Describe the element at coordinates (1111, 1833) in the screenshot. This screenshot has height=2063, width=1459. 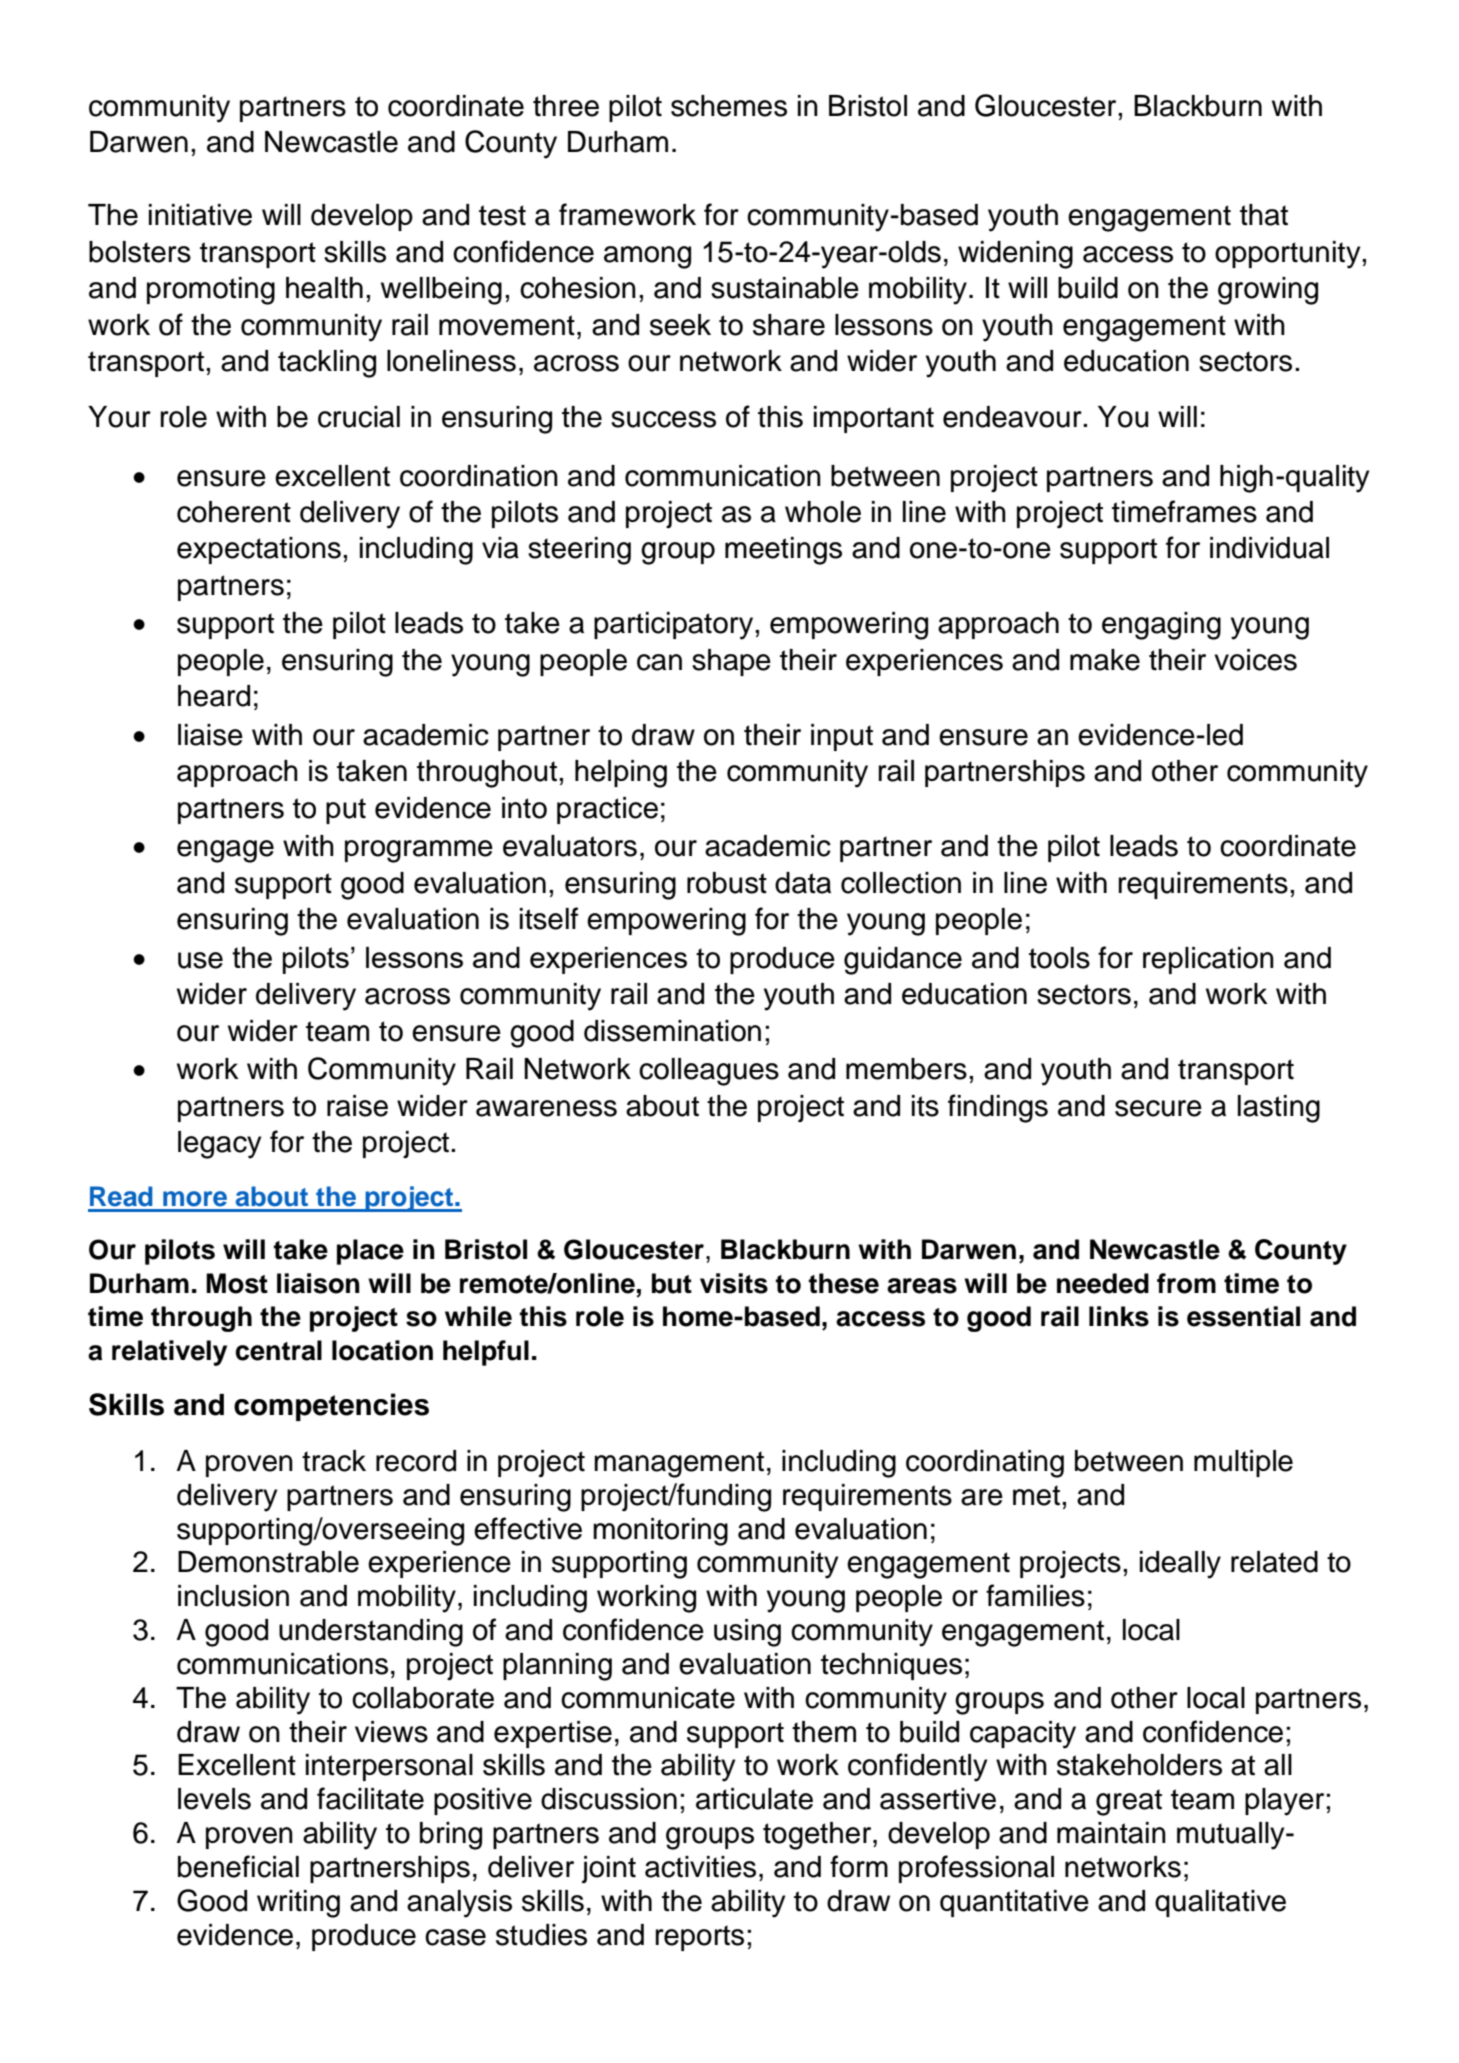
I see `maintain` at that location.
